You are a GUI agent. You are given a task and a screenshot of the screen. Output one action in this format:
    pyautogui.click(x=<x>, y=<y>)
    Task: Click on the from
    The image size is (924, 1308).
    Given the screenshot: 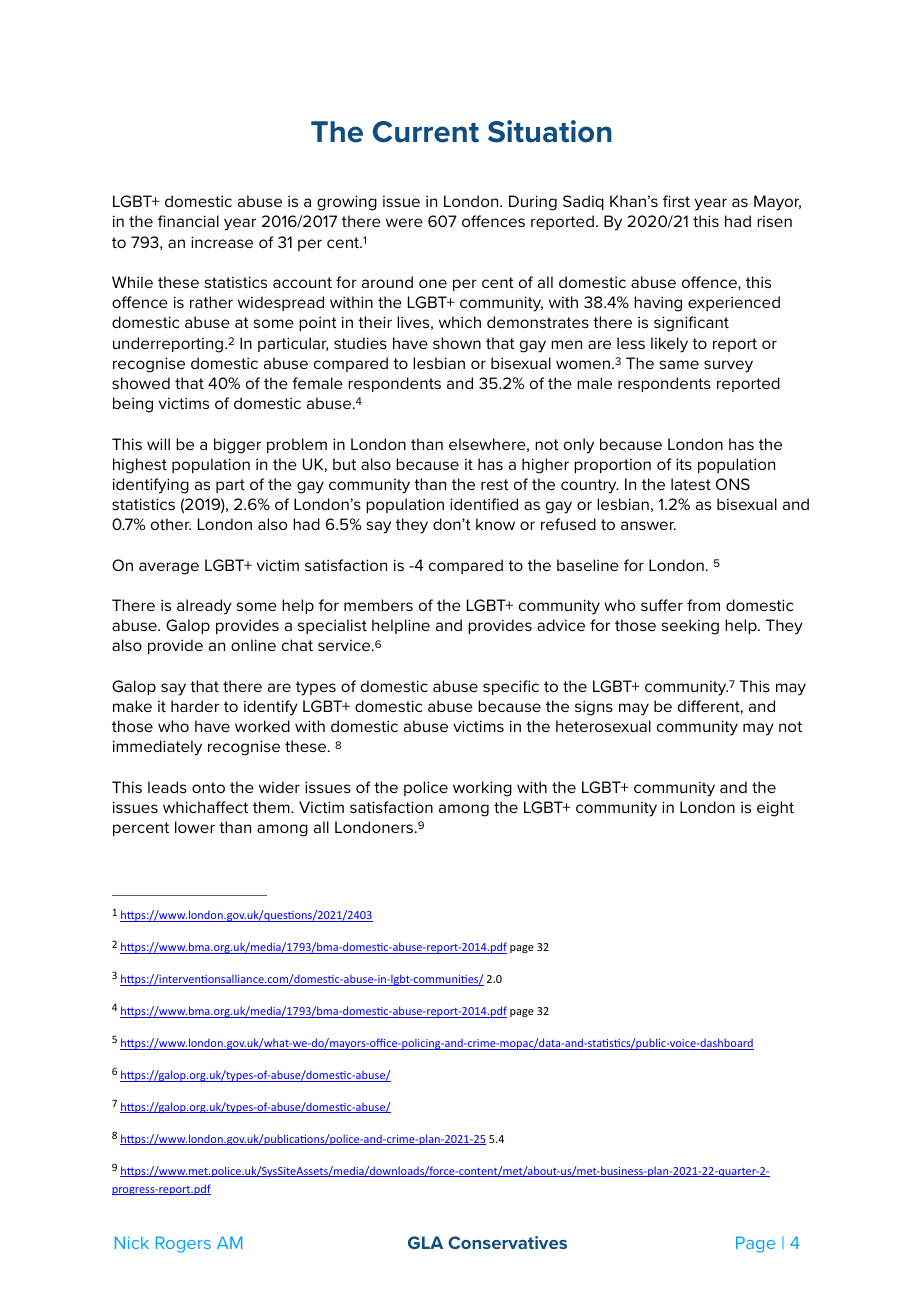 What is the action you would take?
    pyautogui.click(x=703, y=605)
